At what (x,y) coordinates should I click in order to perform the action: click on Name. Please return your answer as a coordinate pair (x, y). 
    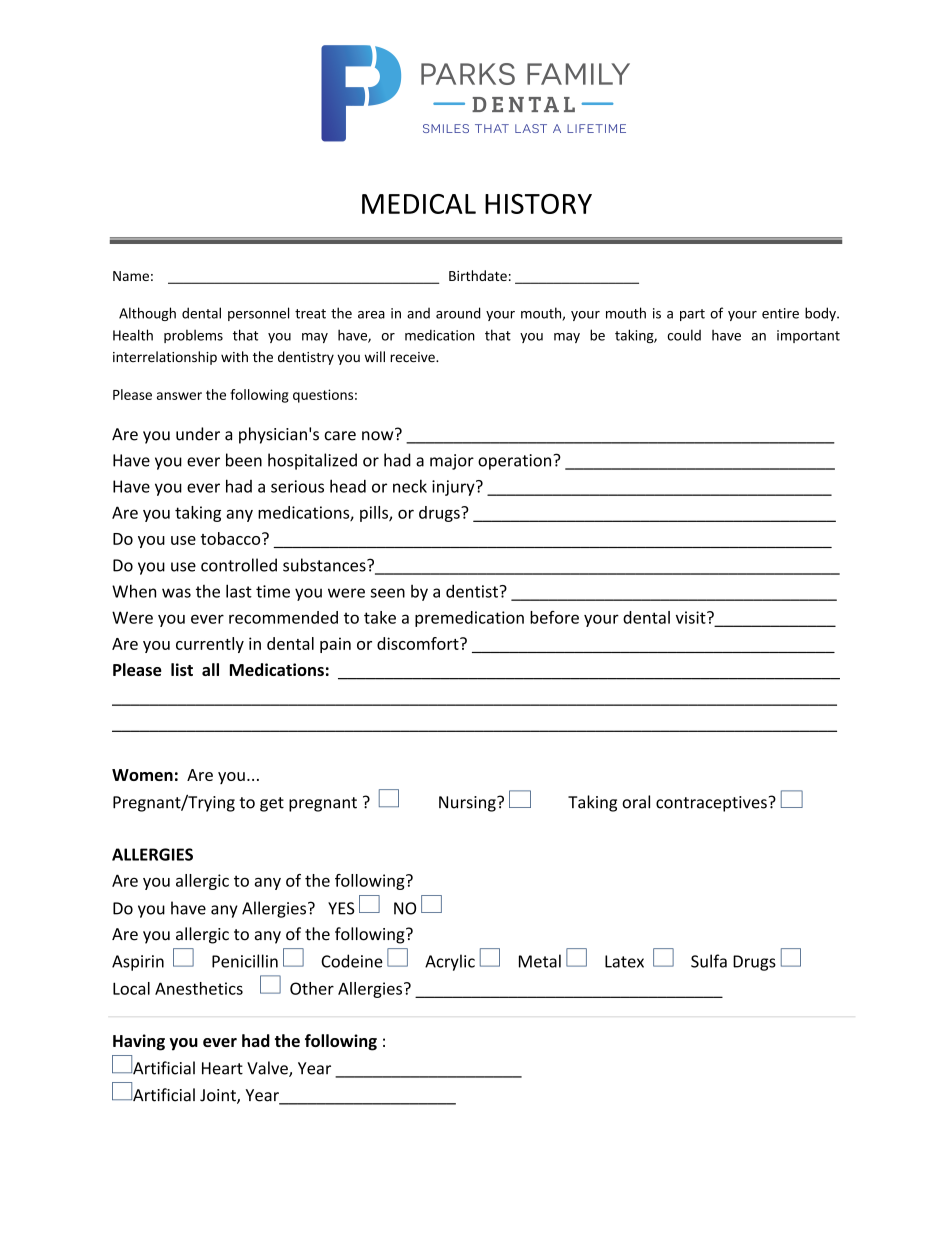
    Looking at the image, I should click on (131, 276).
